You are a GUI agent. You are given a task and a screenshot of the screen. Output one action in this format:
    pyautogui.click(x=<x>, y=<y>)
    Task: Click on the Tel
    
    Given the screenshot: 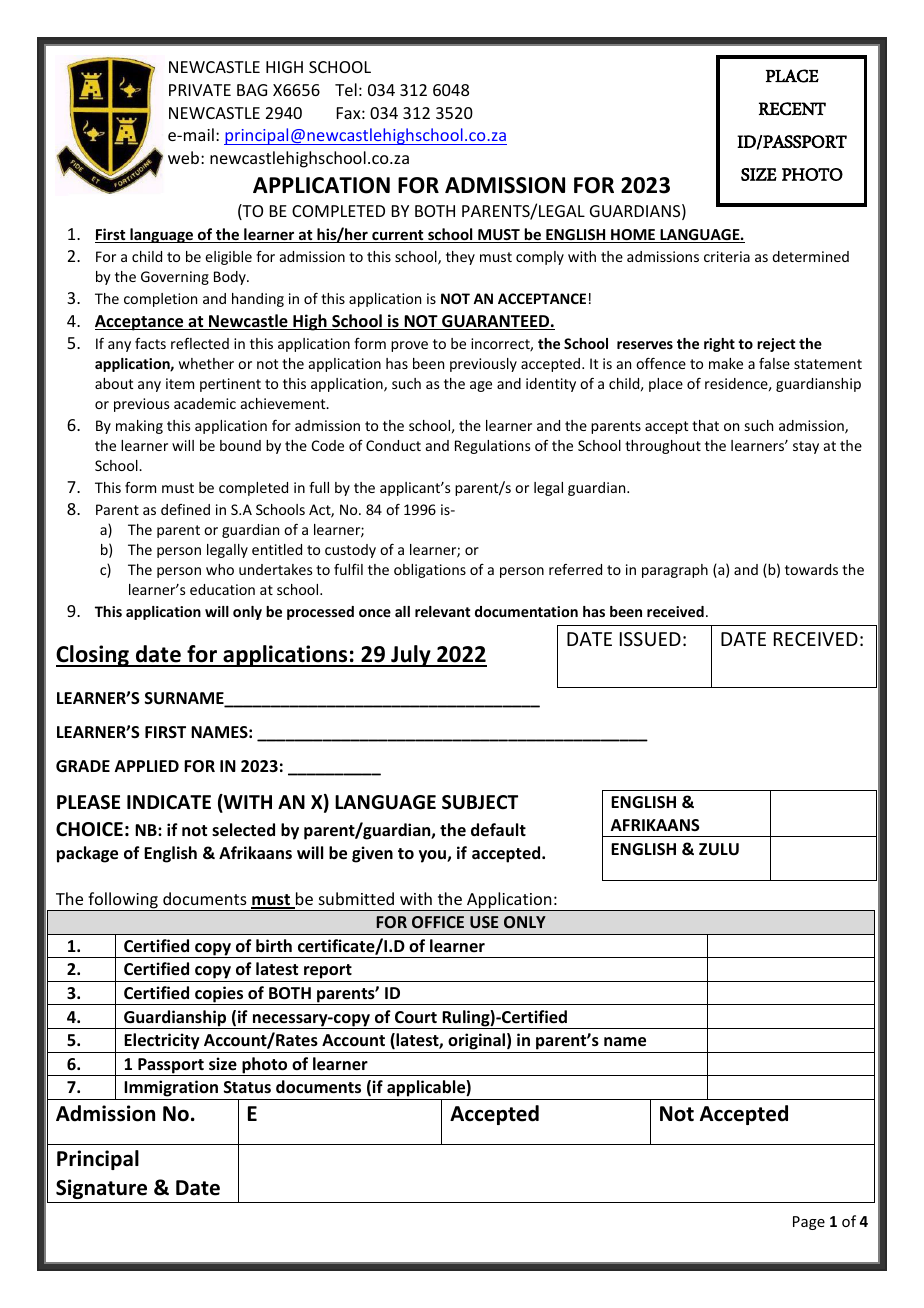 What is the action you would take?
    pyautogui.click(x=346, y=89)
